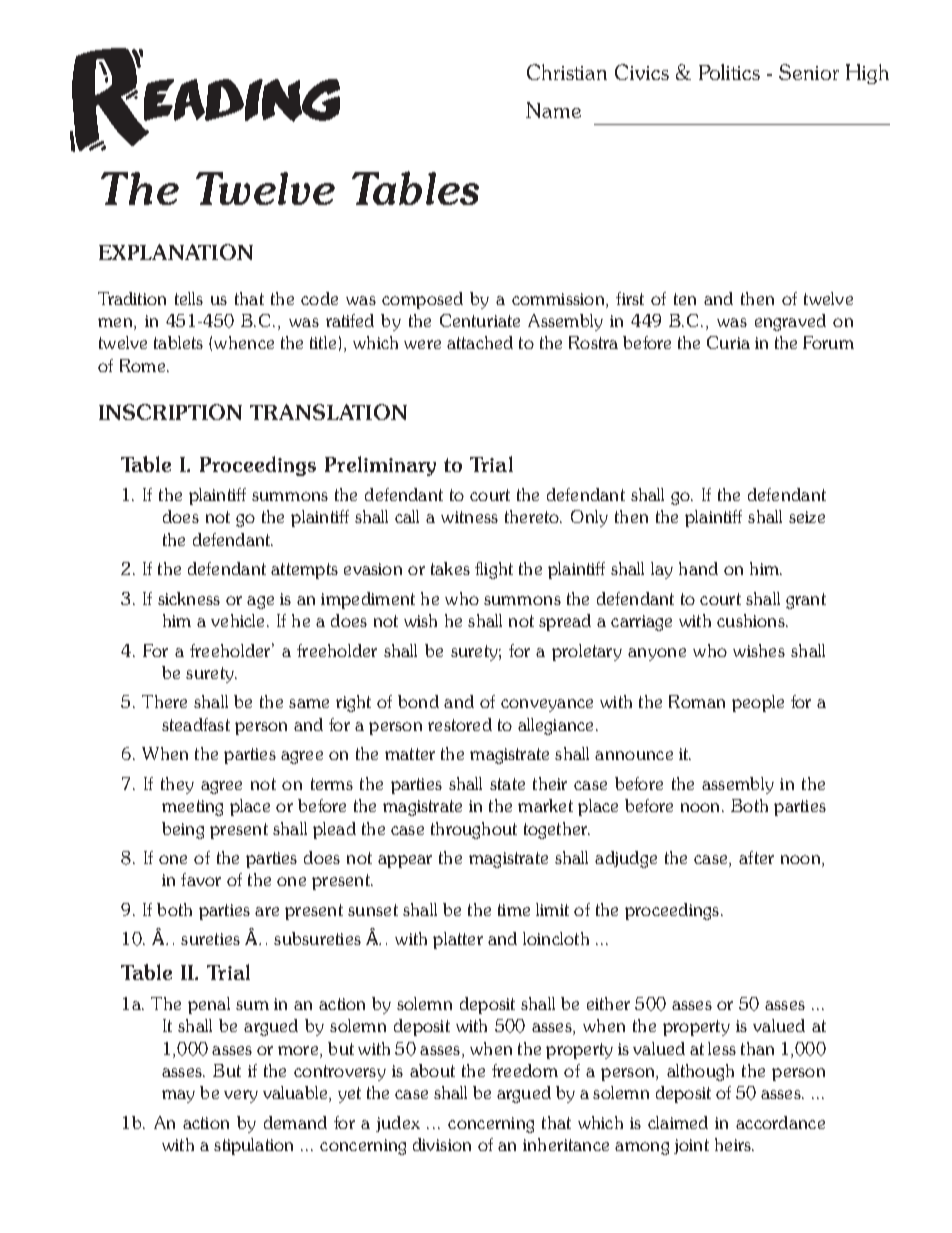 The width and height of the screenshot is (952, 1233). What do you see at coordinates (809, 72) in the screenshot?
I see `Senior` at bounding box center [809, 72].
